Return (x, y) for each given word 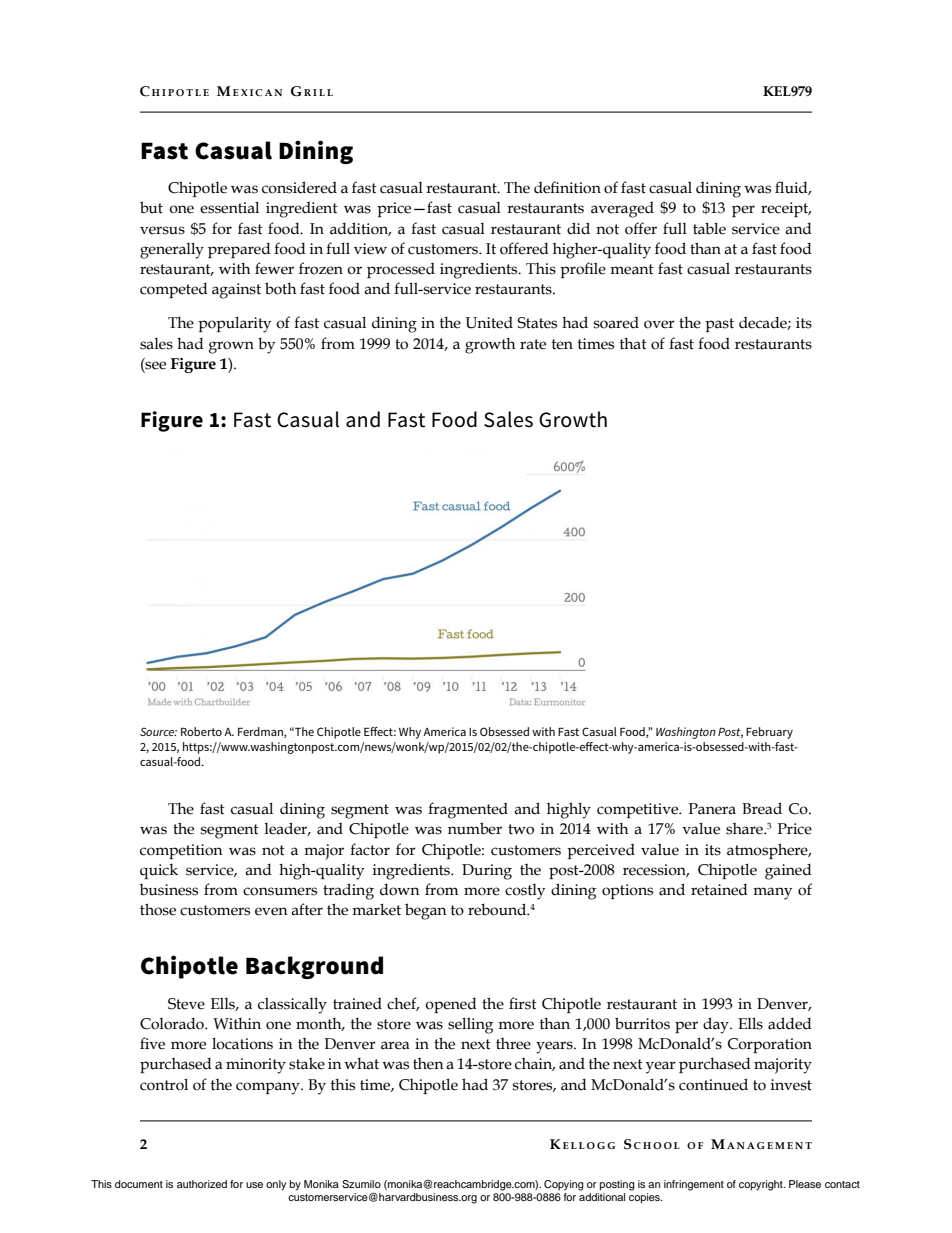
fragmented (468, 810)
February (769, 733)
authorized (202, 1184)
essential (229, 207)
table (709, 228)
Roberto (201, 731)
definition (567, 187)
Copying (564, 1185)
